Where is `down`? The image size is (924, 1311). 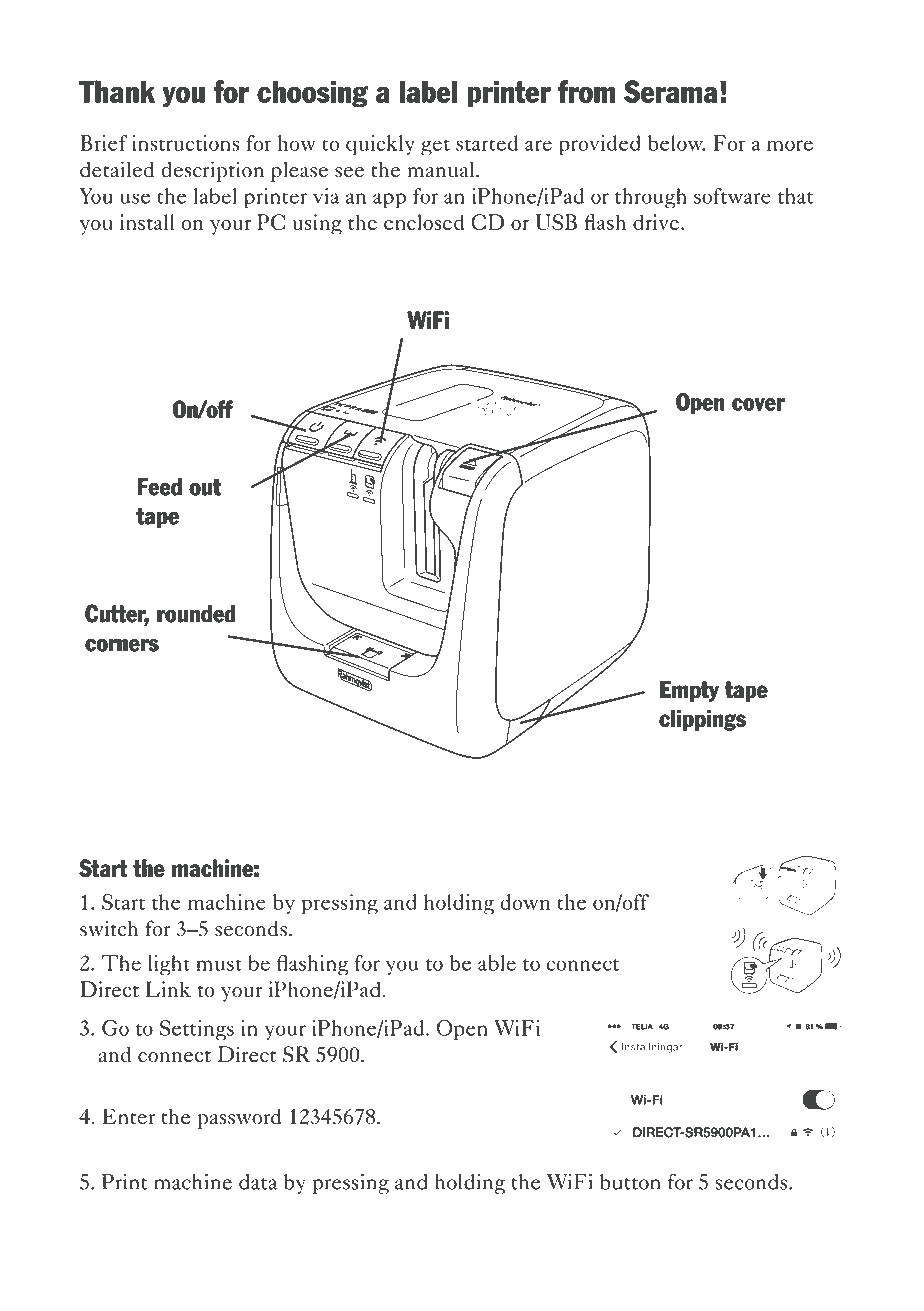 down is located at coordinates (525, 902).
